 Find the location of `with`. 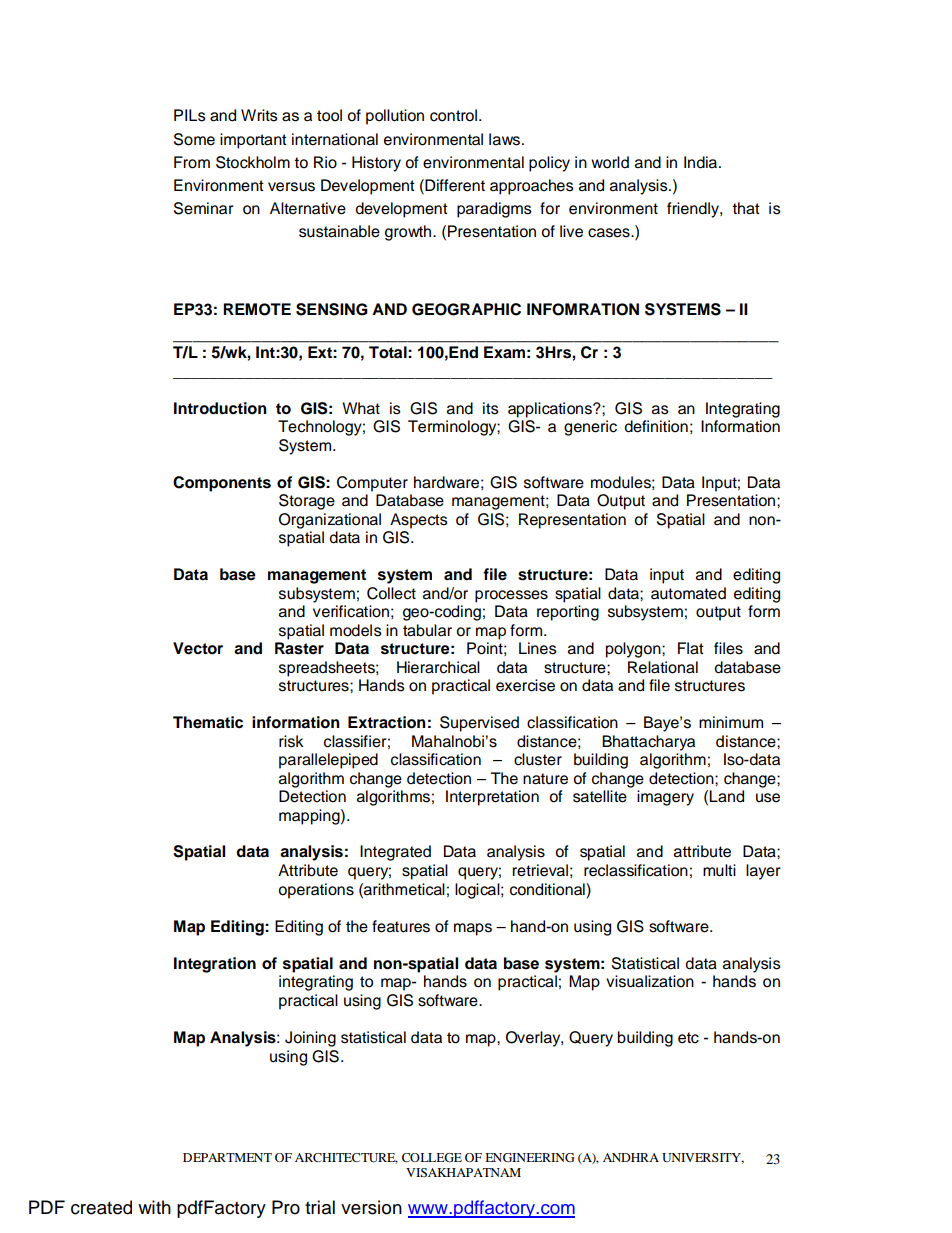

with is located at coordinates (154, 1207).
